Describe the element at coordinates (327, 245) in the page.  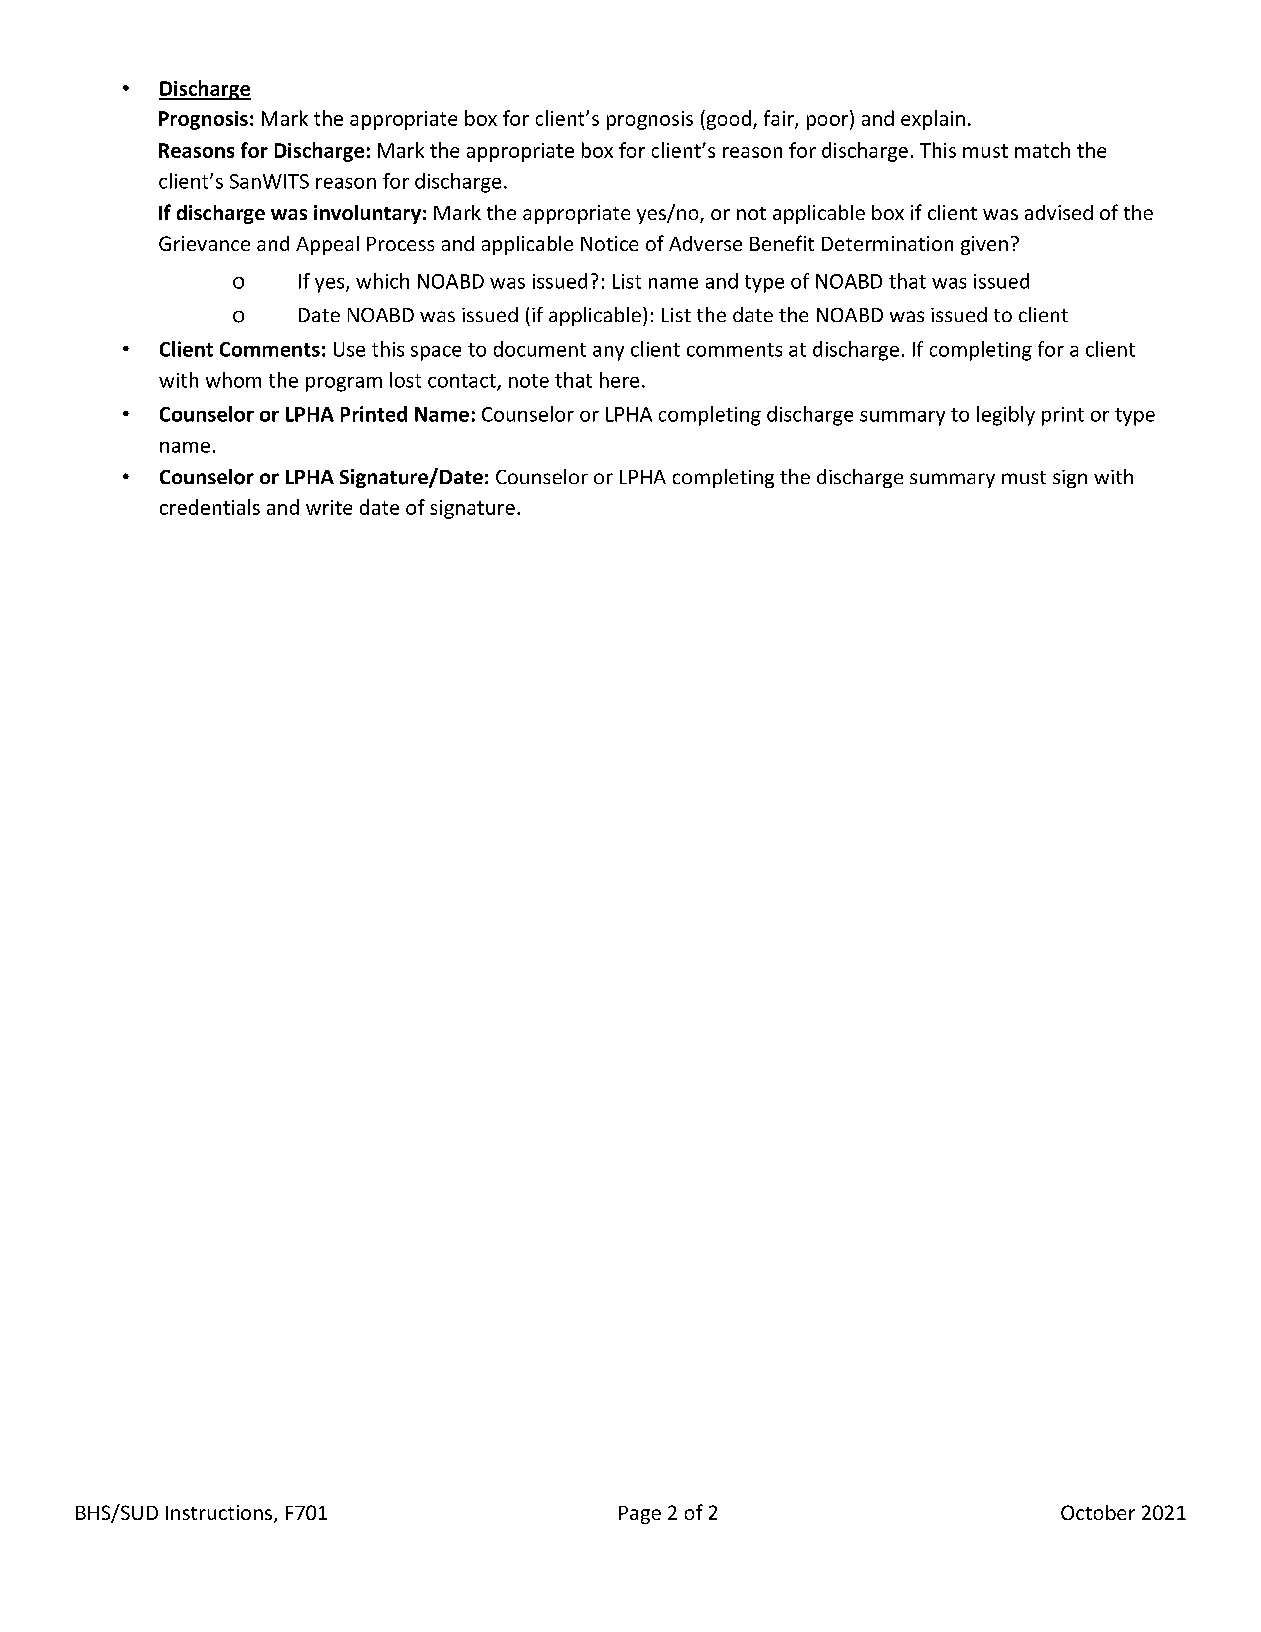
I see `Appeal` at that location.
